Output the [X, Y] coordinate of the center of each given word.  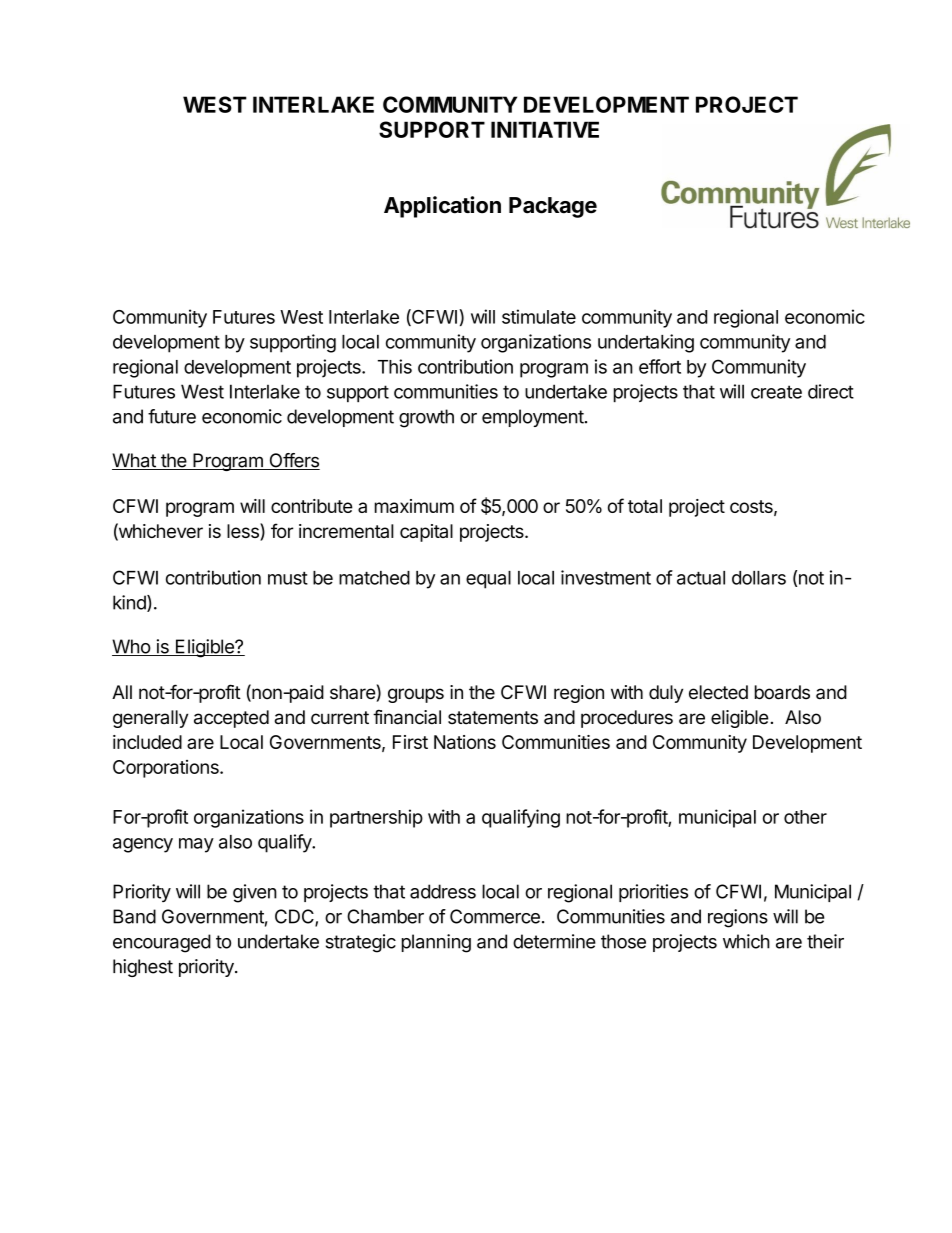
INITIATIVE [545, 129]
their [825, 941]
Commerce [495, 916]
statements [493, 718]
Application [442, 207]
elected [718, 692]
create [776, 392]
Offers [293, 461]
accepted [231, 719]
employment [533, 418]
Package [553, 207]
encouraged [162, 943]
